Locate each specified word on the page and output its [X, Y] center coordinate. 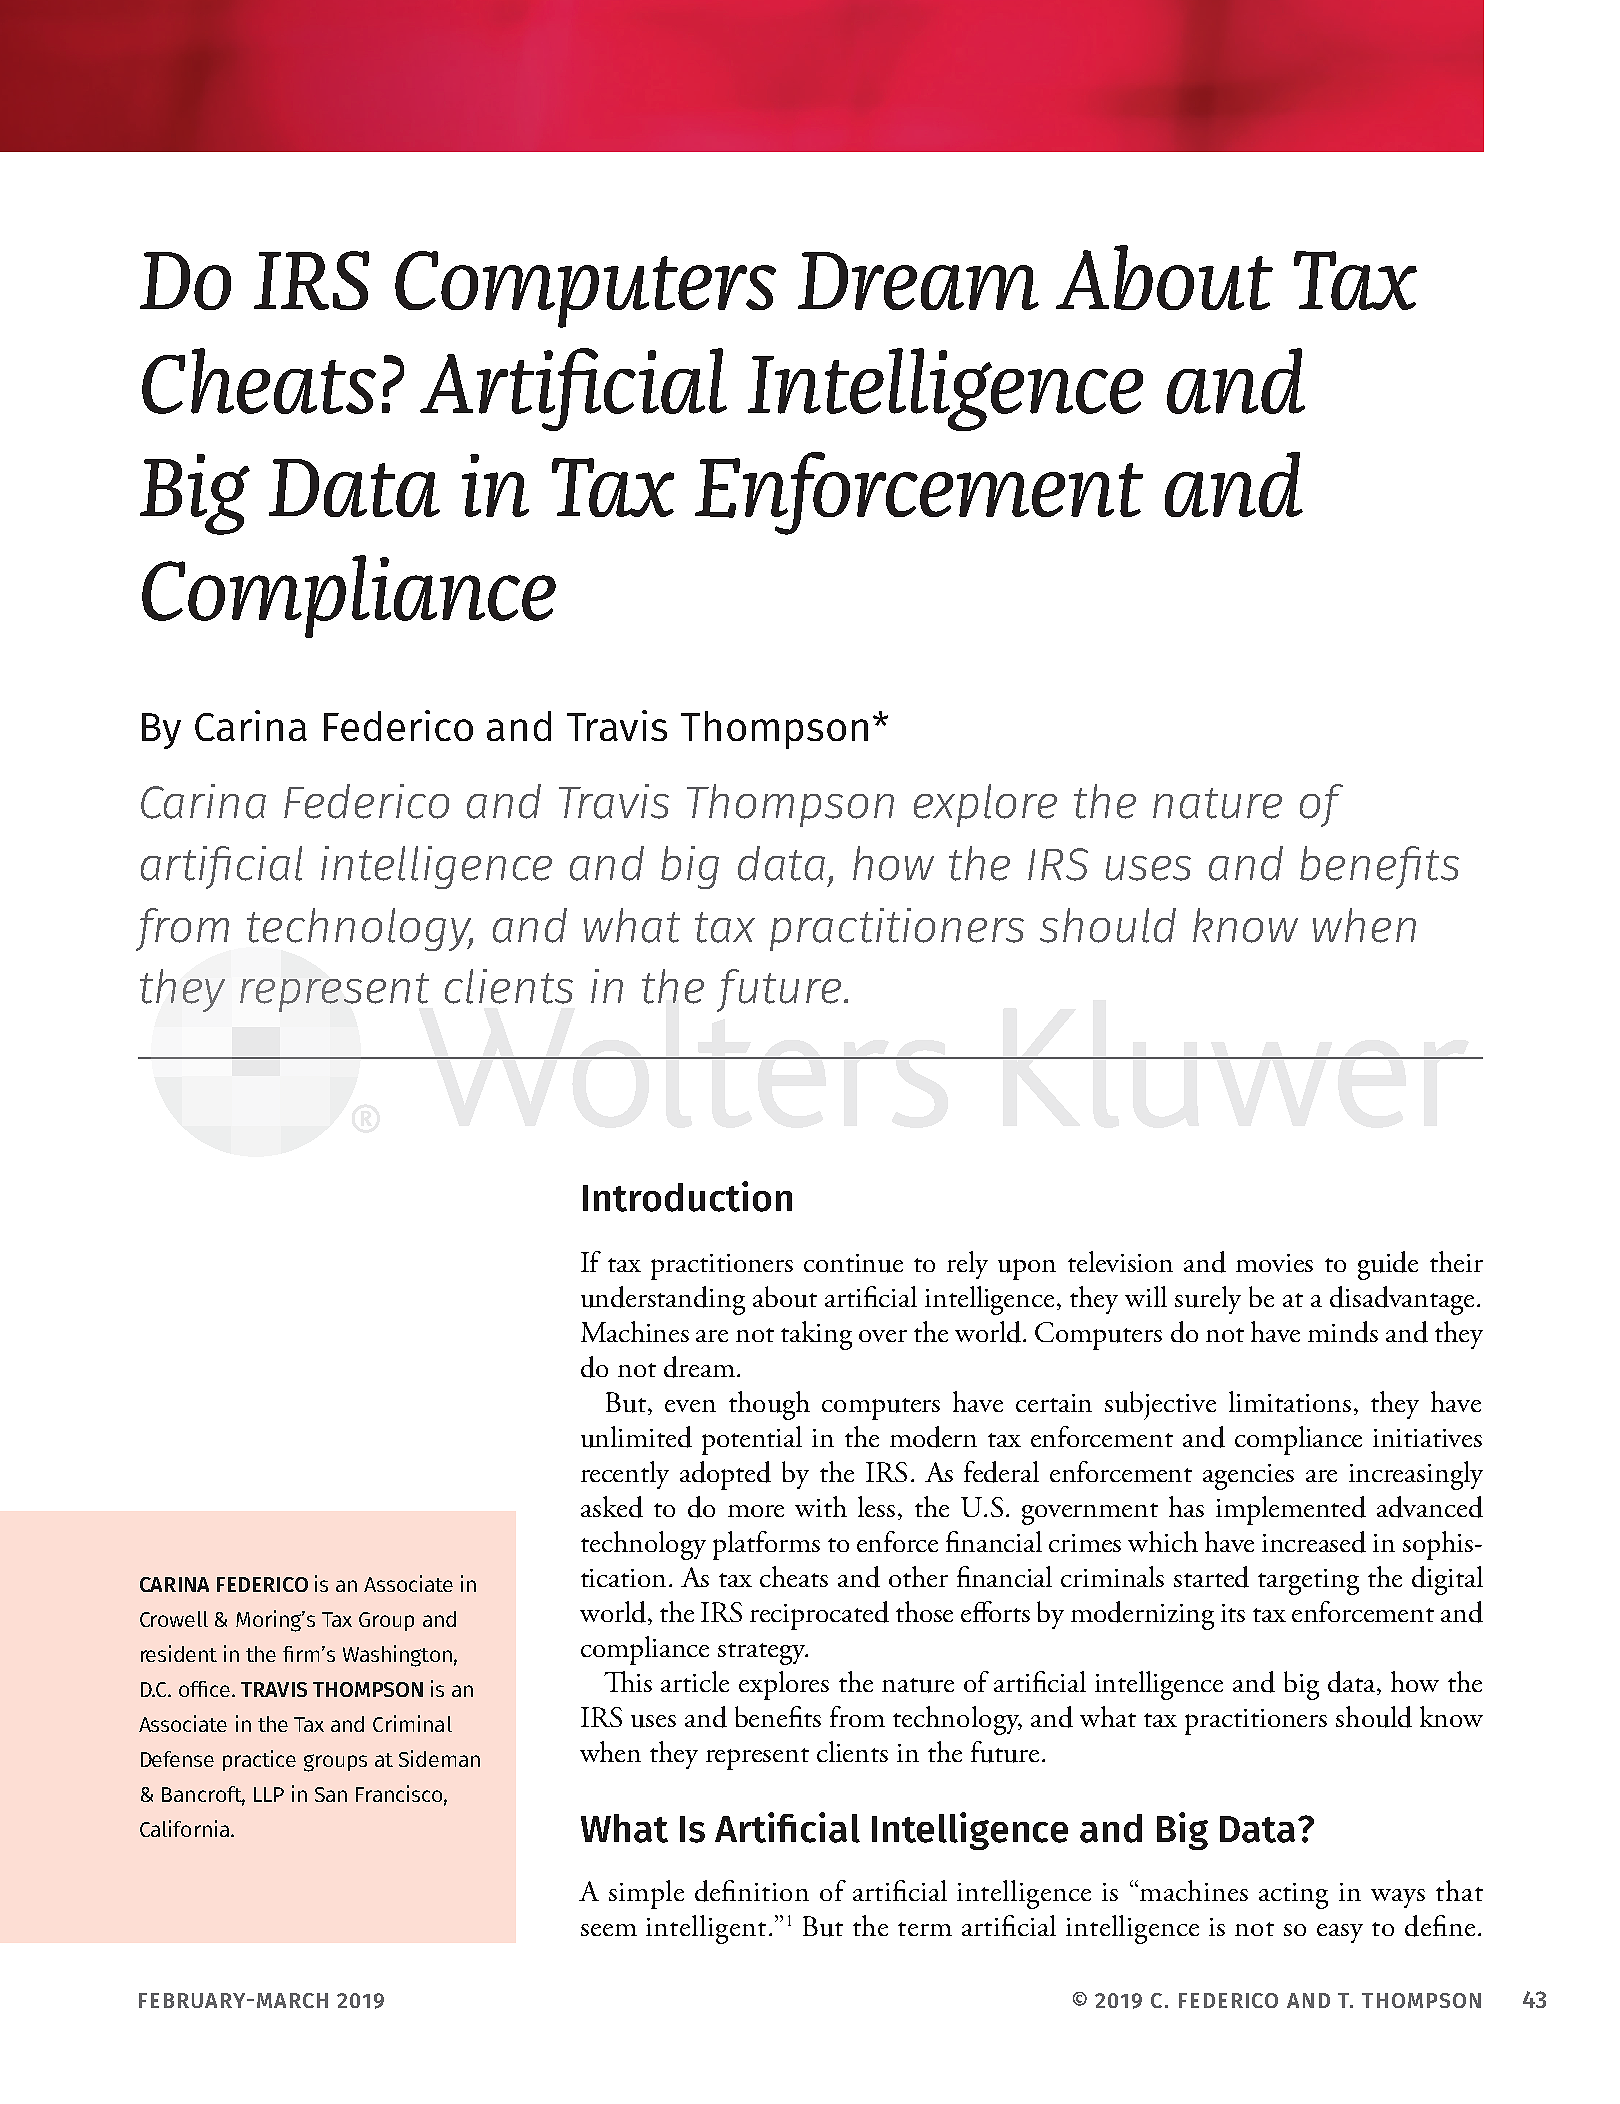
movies [1274, 1263]
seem [609, 1930]
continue [853, 1263]
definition [752, 1891]
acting [1293, 1896]
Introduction [687, 1196]
